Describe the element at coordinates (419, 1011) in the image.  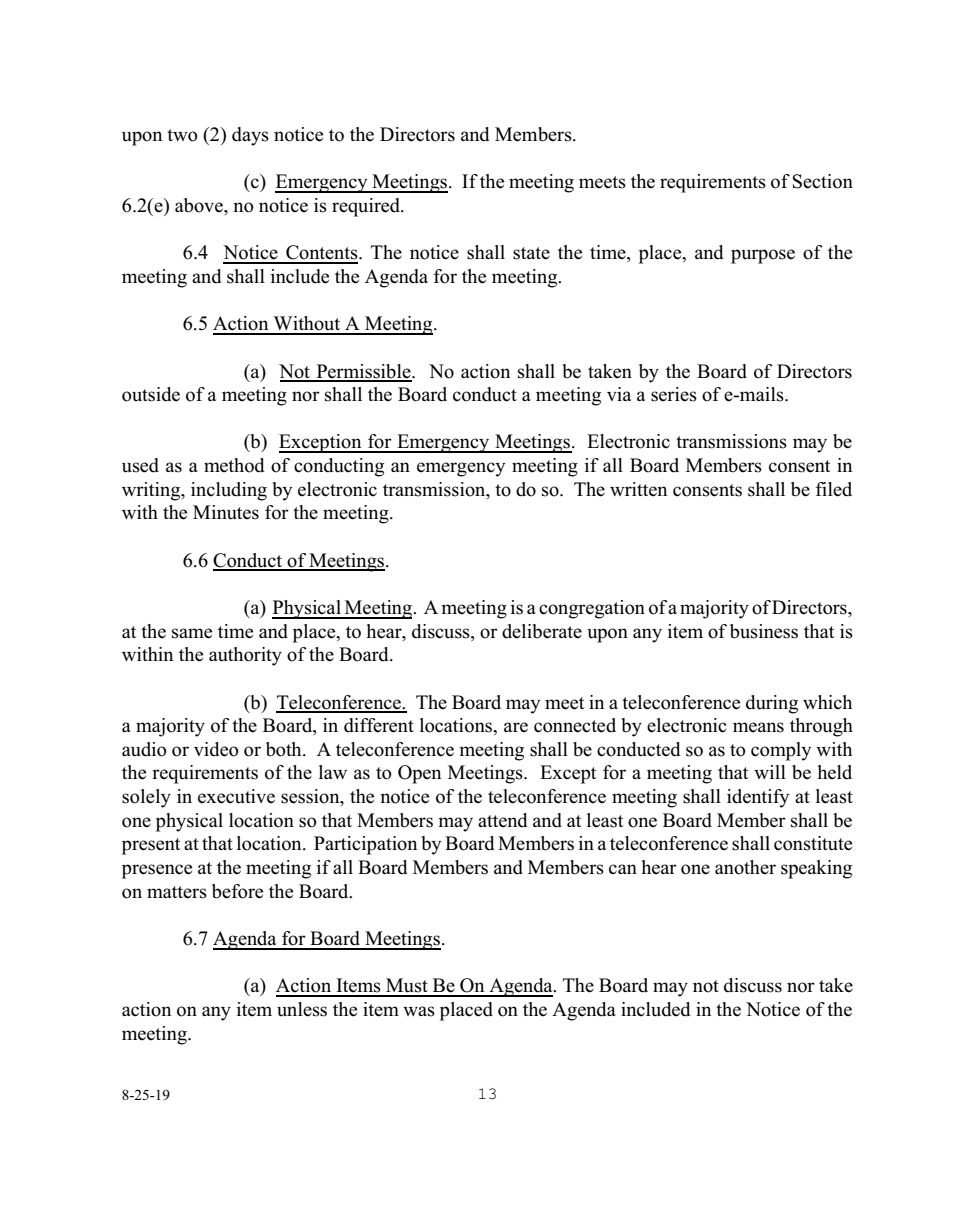
I see `was` at that location.
